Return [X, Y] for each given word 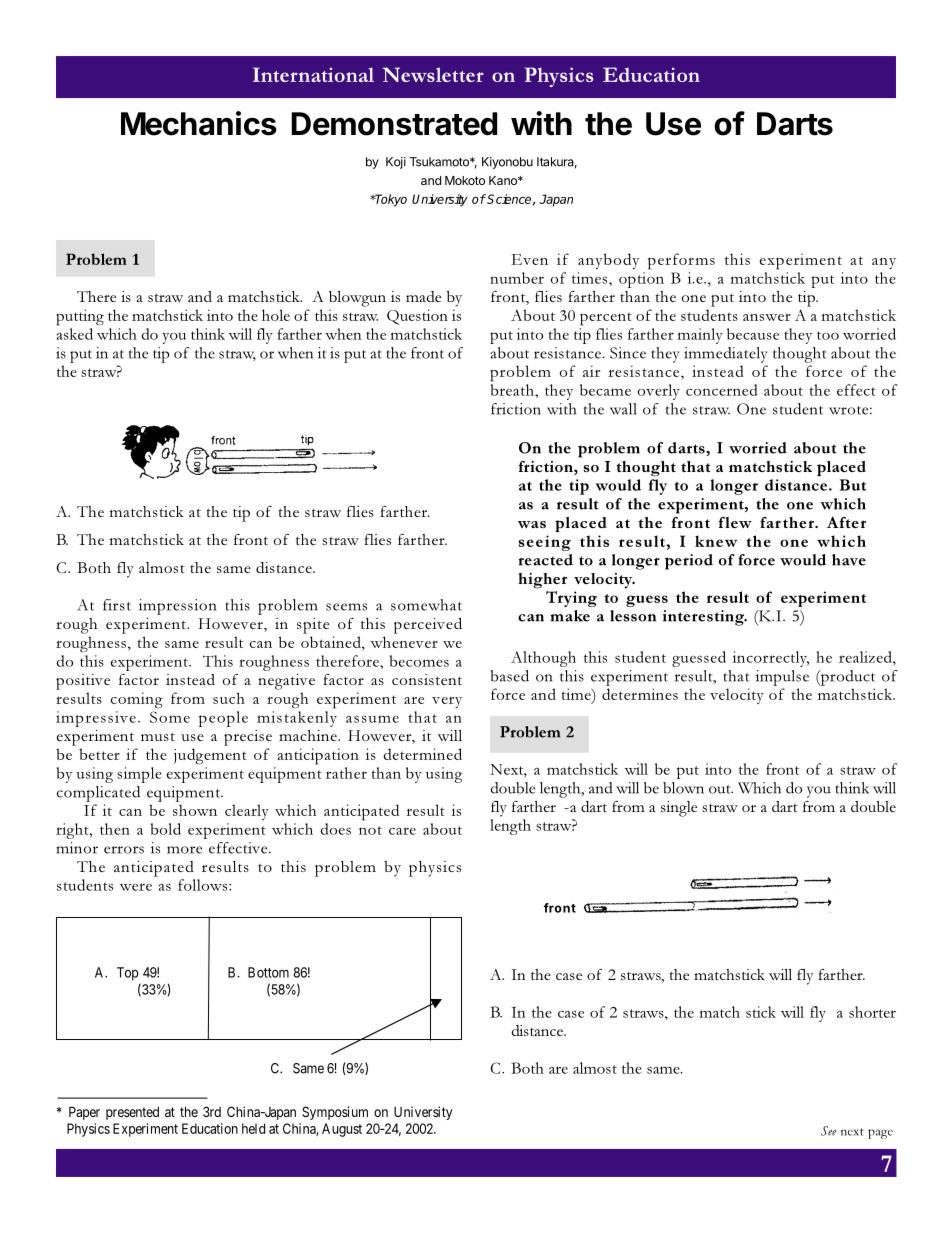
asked [75, 334]
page [880, 1134]
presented [132, 1113]
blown [683, 788]
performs [681, 261]
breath [513, 390]
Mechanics [199, 123]
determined [422, 754]
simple [139, 775]
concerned [721, 390]
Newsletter [433, 74]
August [342, 1130]
